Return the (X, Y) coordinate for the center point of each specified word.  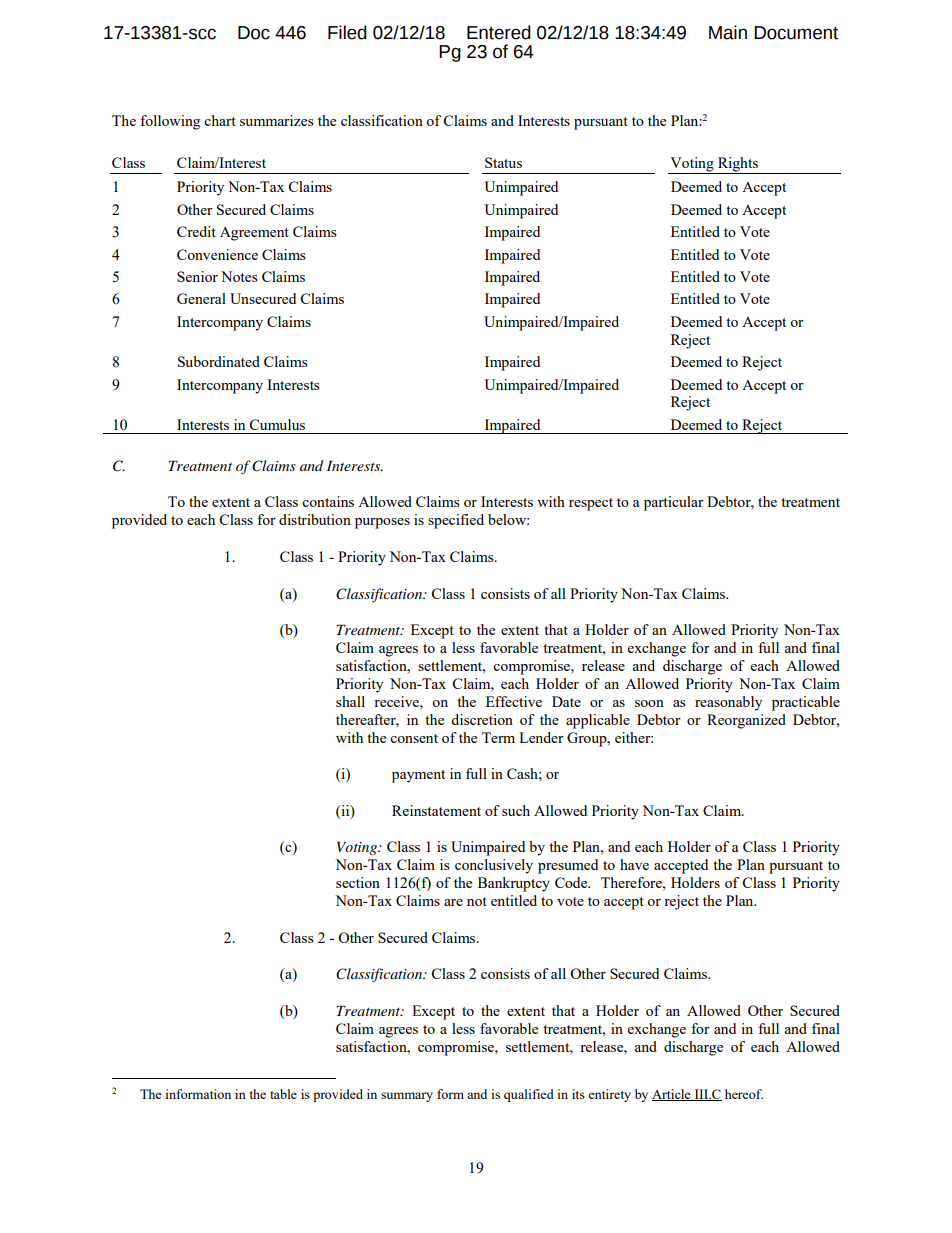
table (283, 1094)
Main (728, 32)
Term (498, 737)
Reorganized (746, 721)
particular (674, 503)
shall (350, 701)
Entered (499, 32)
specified (456, 521)
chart (220, 120)
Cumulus (277, 424)
